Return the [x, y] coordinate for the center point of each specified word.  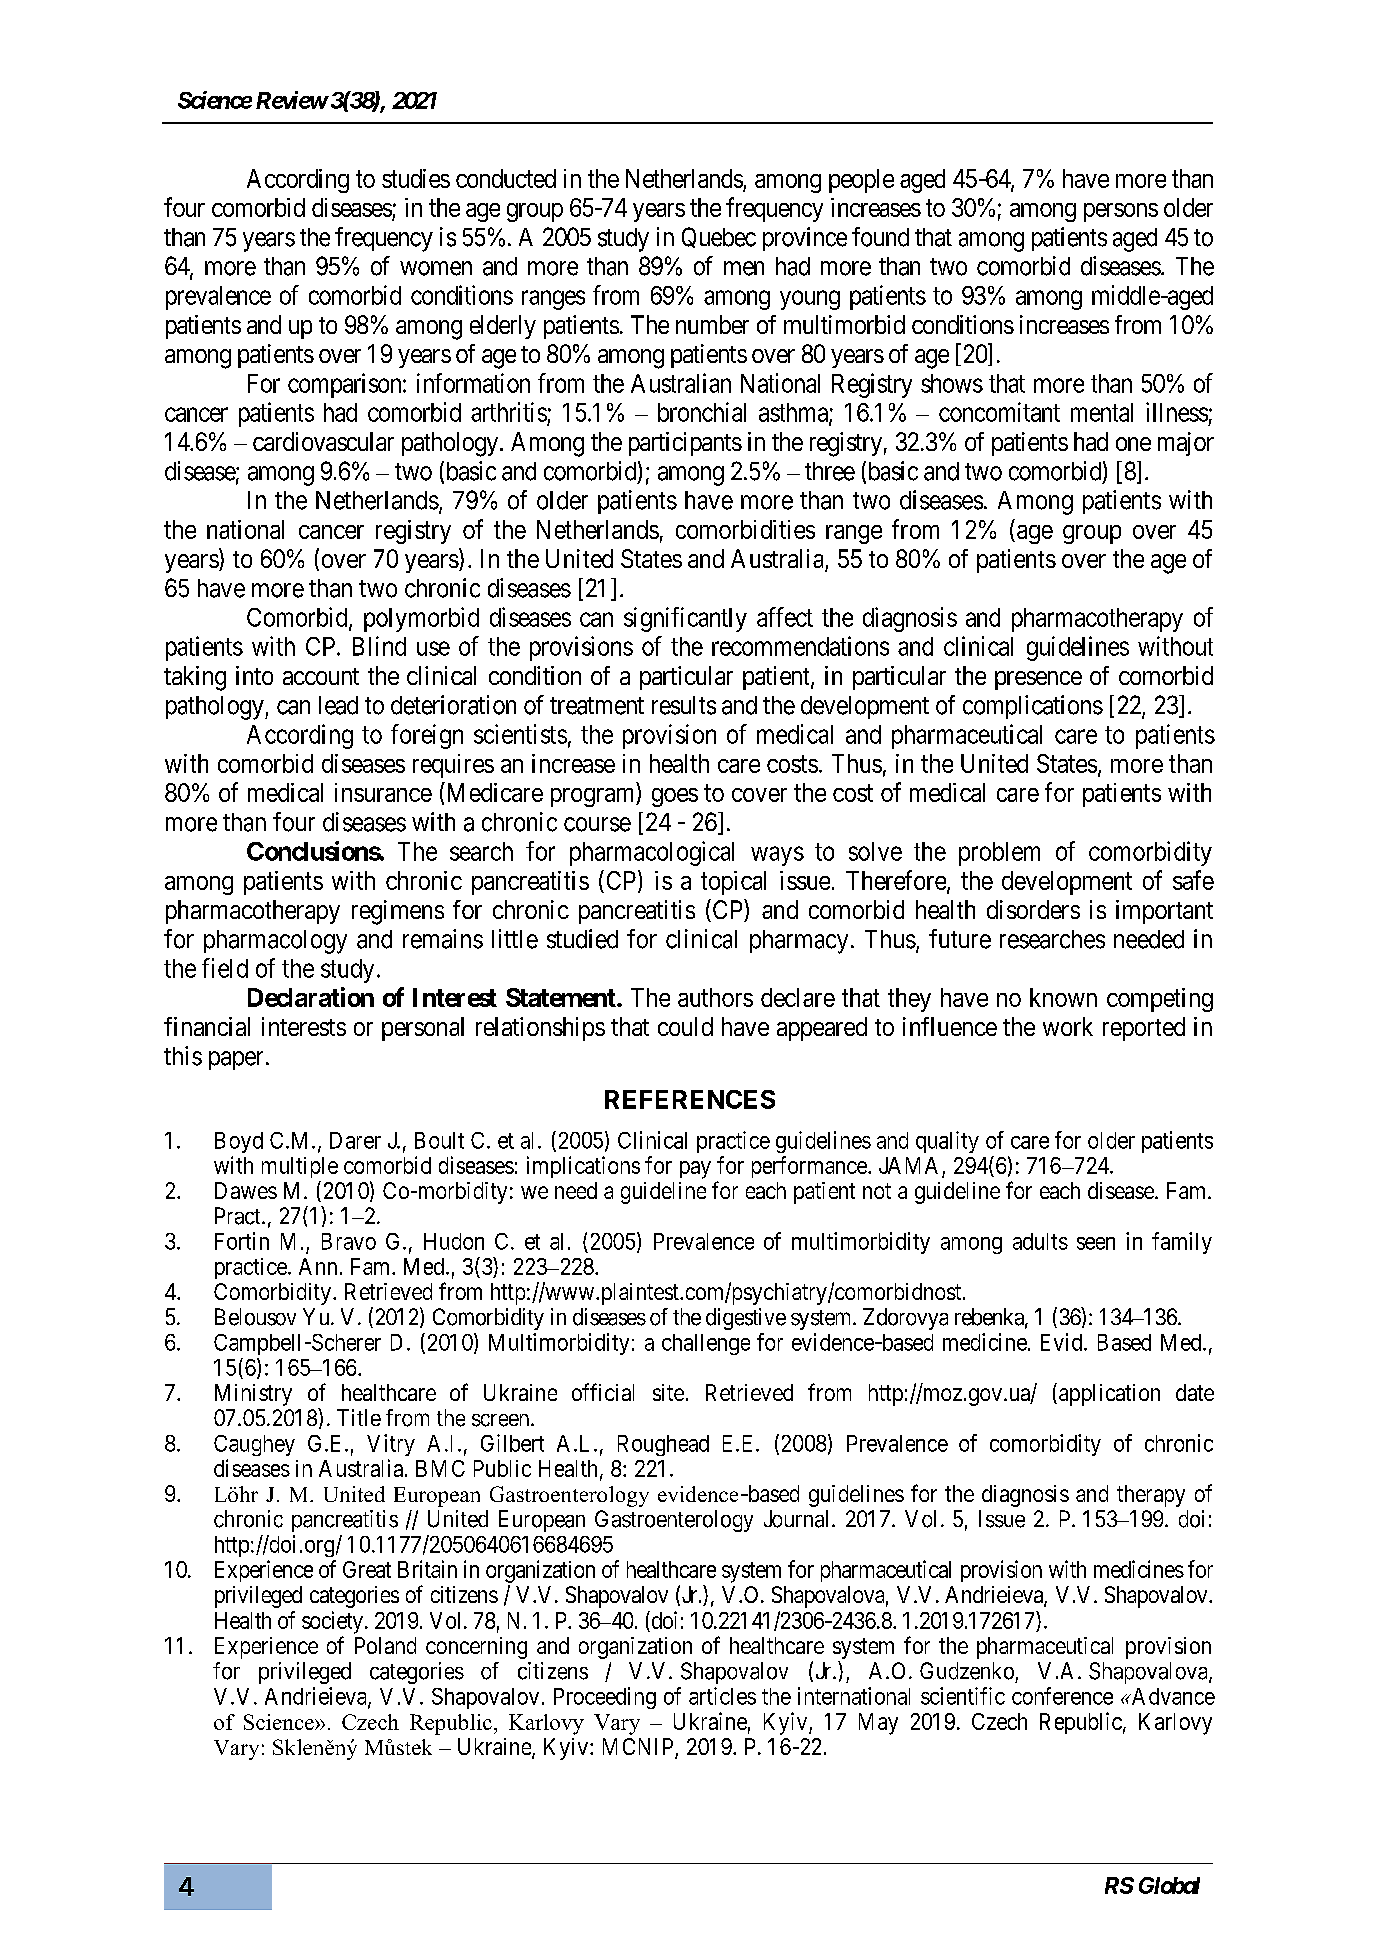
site [668, 1392]
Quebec [719, 237]
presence [1038, 680]
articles [722, 1696]
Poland [385, 1645]
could [685, 1026]
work [1068, 1026]
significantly [685, 619]
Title [359, 1417]
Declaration [311, 997]
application [1109, 1395]
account [321, 676]
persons [1121, 212]
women [436, 268]
